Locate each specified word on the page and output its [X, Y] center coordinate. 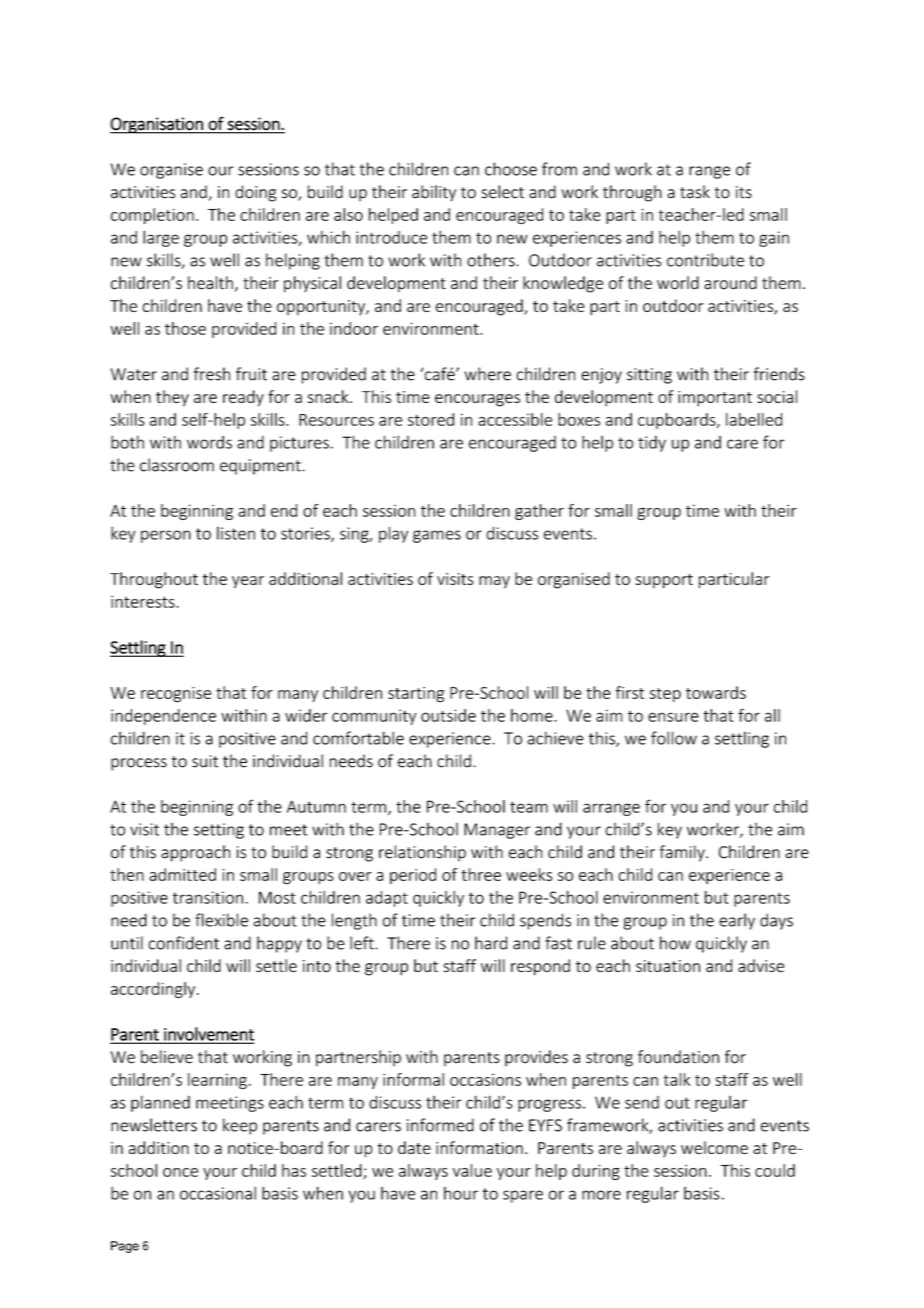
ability [434, 193]
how [675, 943]
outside [448, 715]
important [715, 399]
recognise [176, 695]
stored [431, 419]
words [209, 442]
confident [183, 943]
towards [716, 692]
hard [491, 943]
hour [461, 1193]
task [695, 192]
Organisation [157, 125]
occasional [218, 1193]
